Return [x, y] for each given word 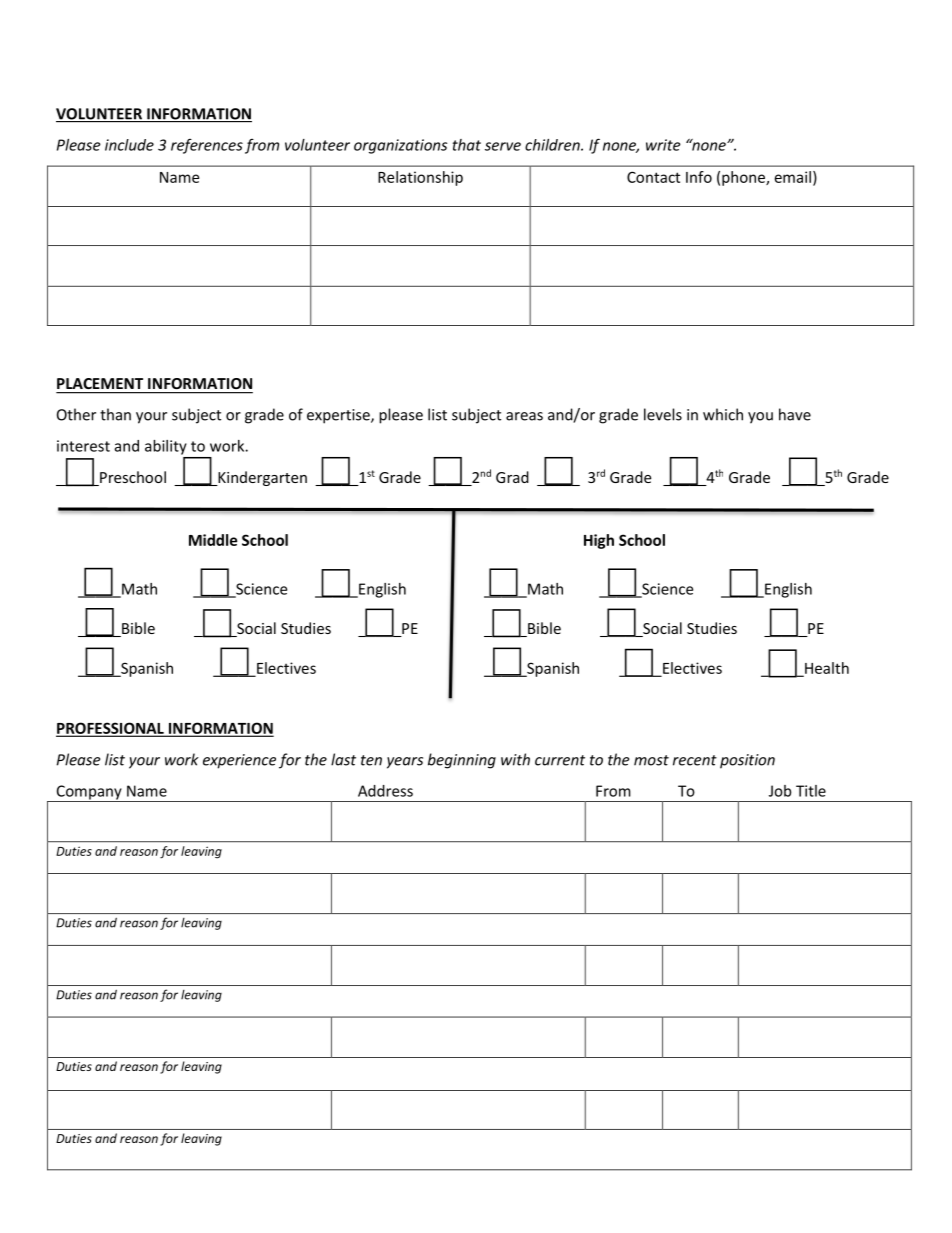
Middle [213, 540]
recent [695, 760]
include [129, 145]
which [723, 414]
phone [744, 178]
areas [524, 416]
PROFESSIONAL [111, 729]
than [115, 414]
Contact [653, 177]
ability [166, 447]
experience [239, 761]
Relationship [420, 178]
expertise [339, 416]
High [599, 541]
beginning [462, 761]
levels [663, 414]
